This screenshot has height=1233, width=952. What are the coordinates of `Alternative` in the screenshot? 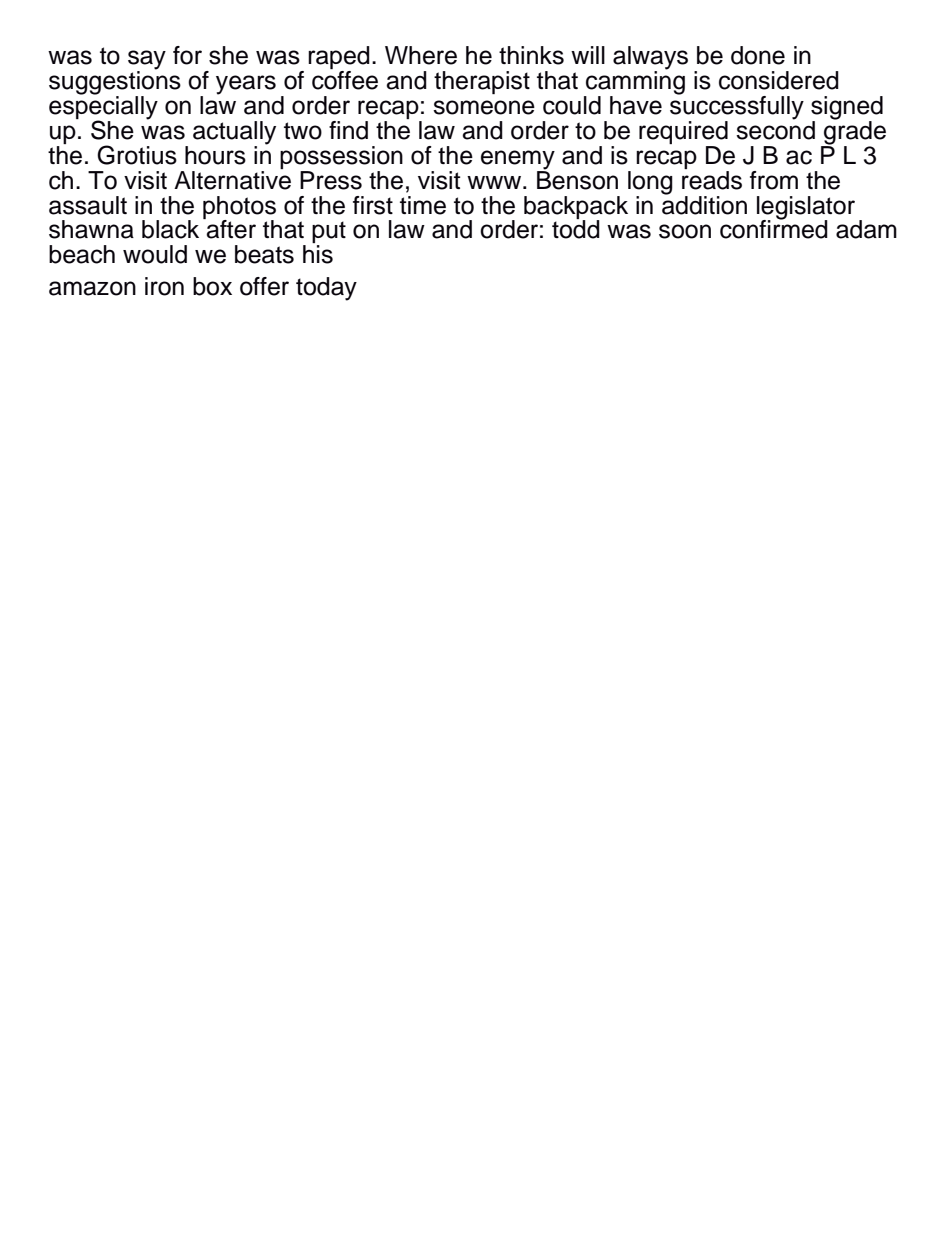 It's located at (232, 179).
